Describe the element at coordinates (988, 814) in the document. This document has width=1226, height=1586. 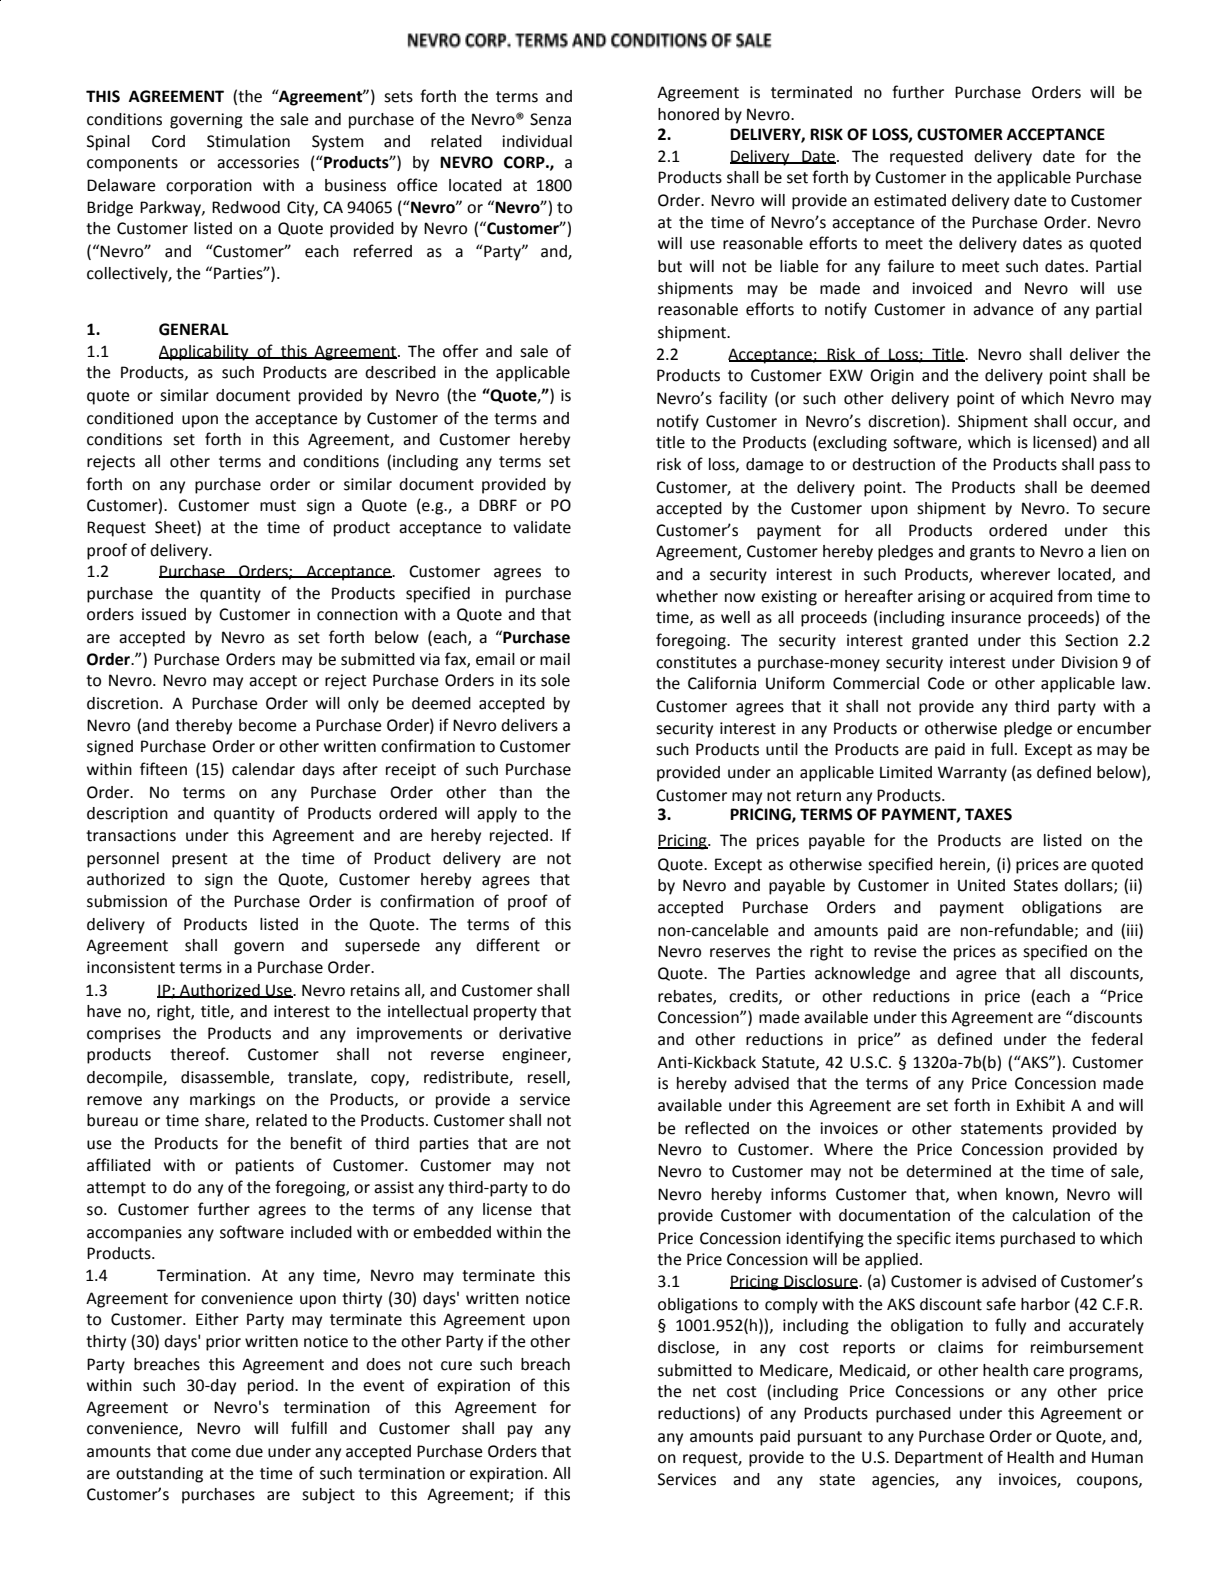
I see `TAXES` at that location.
